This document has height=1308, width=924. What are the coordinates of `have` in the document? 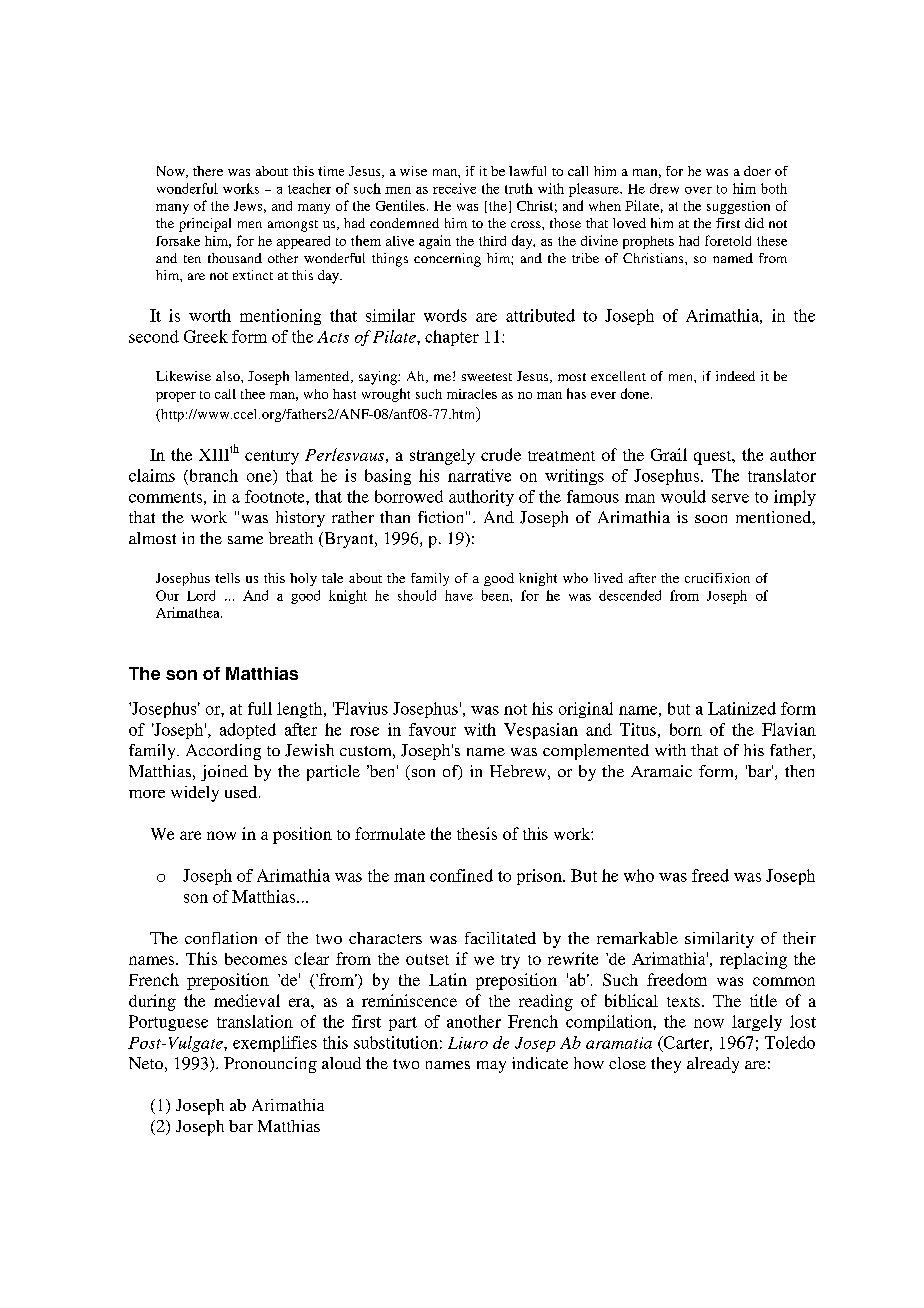 It's located at (459, 595).
